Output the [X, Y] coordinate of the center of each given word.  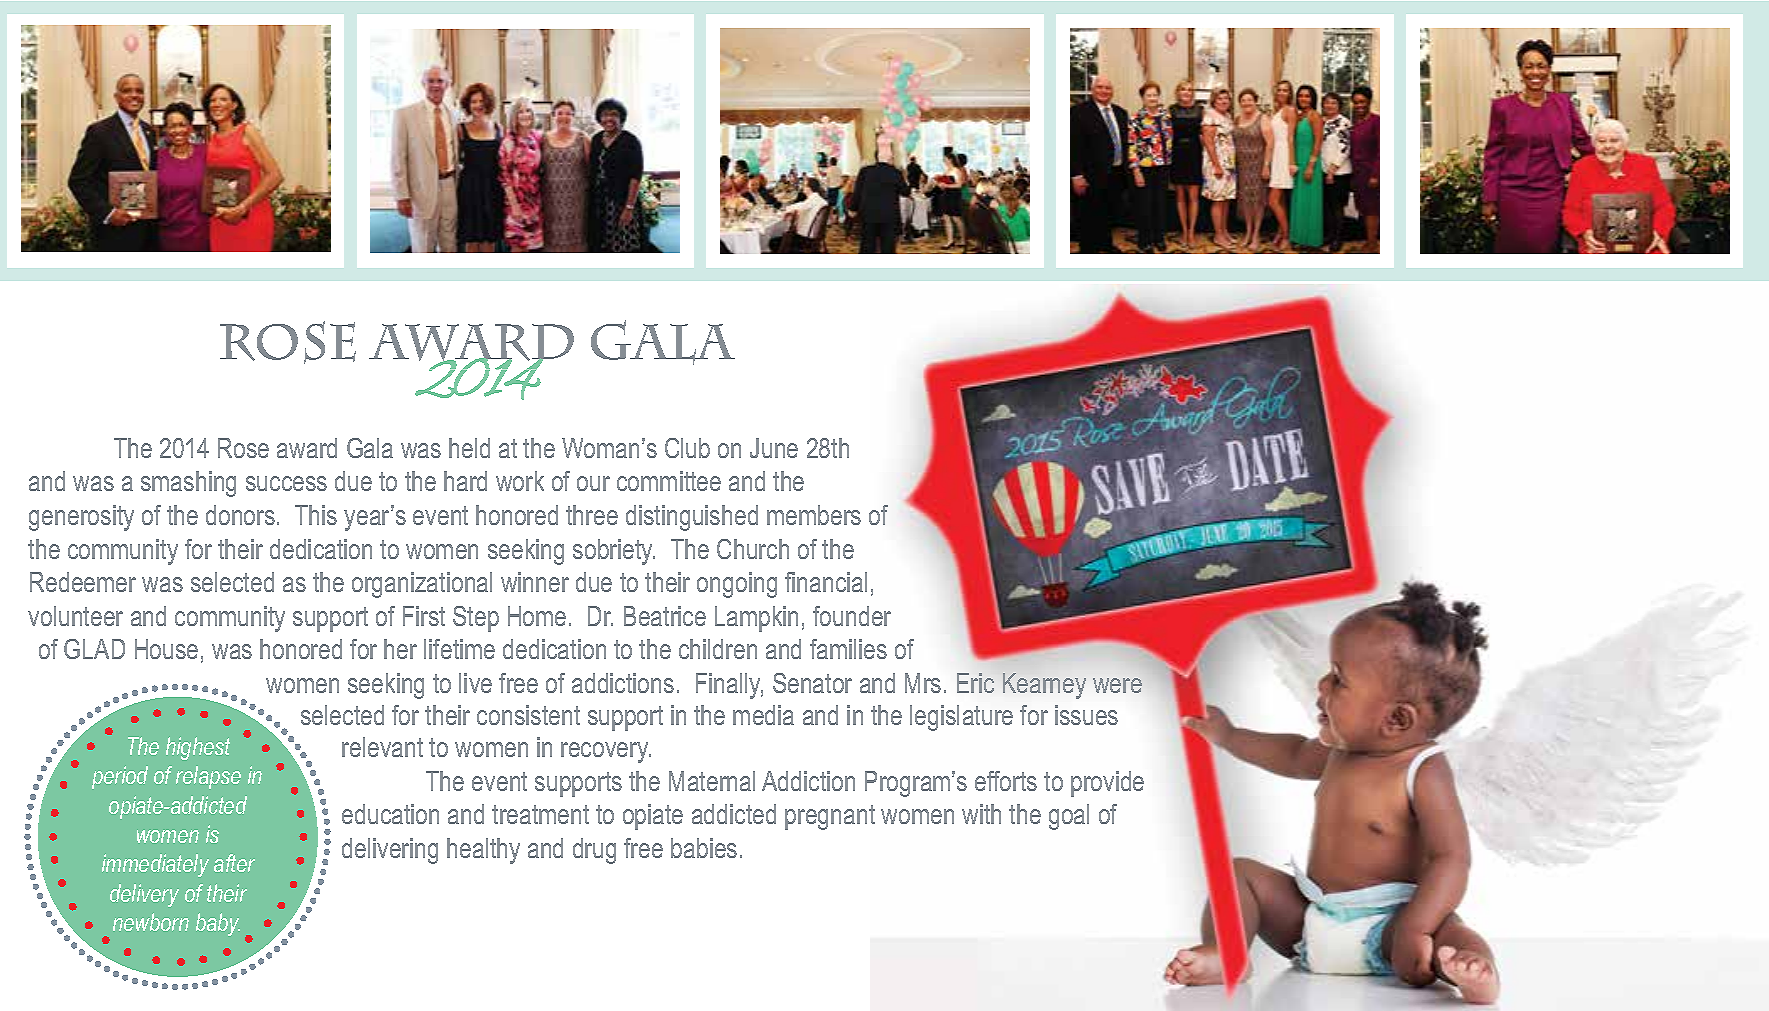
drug [594, 851]
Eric [975, 683]
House [166, 649]
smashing [188, 484]
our [593, 483]
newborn [151, 922]
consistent [528, 715]
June [774, 448]
